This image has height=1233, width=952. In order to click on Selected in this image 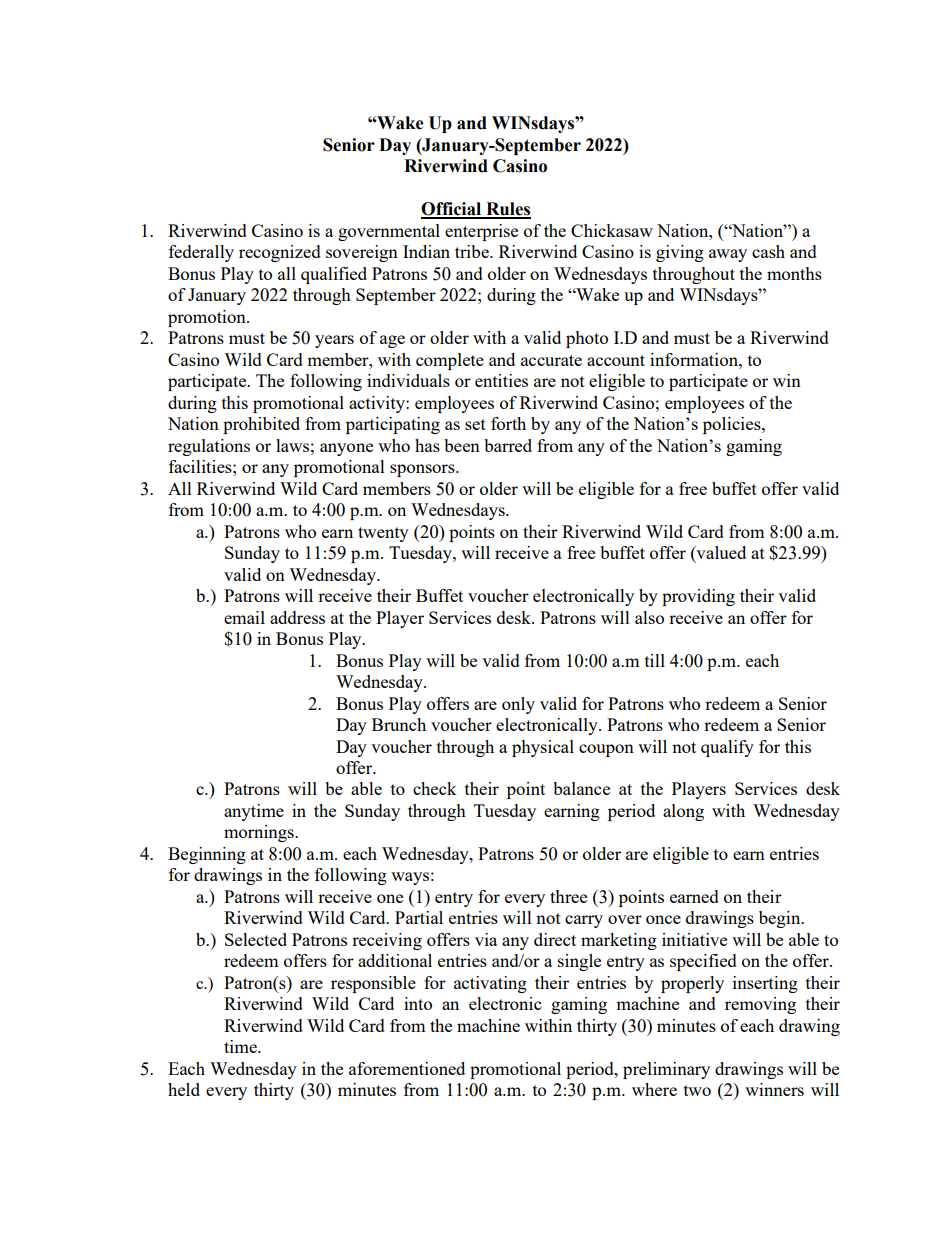, I will do `click(256, 939)`.
